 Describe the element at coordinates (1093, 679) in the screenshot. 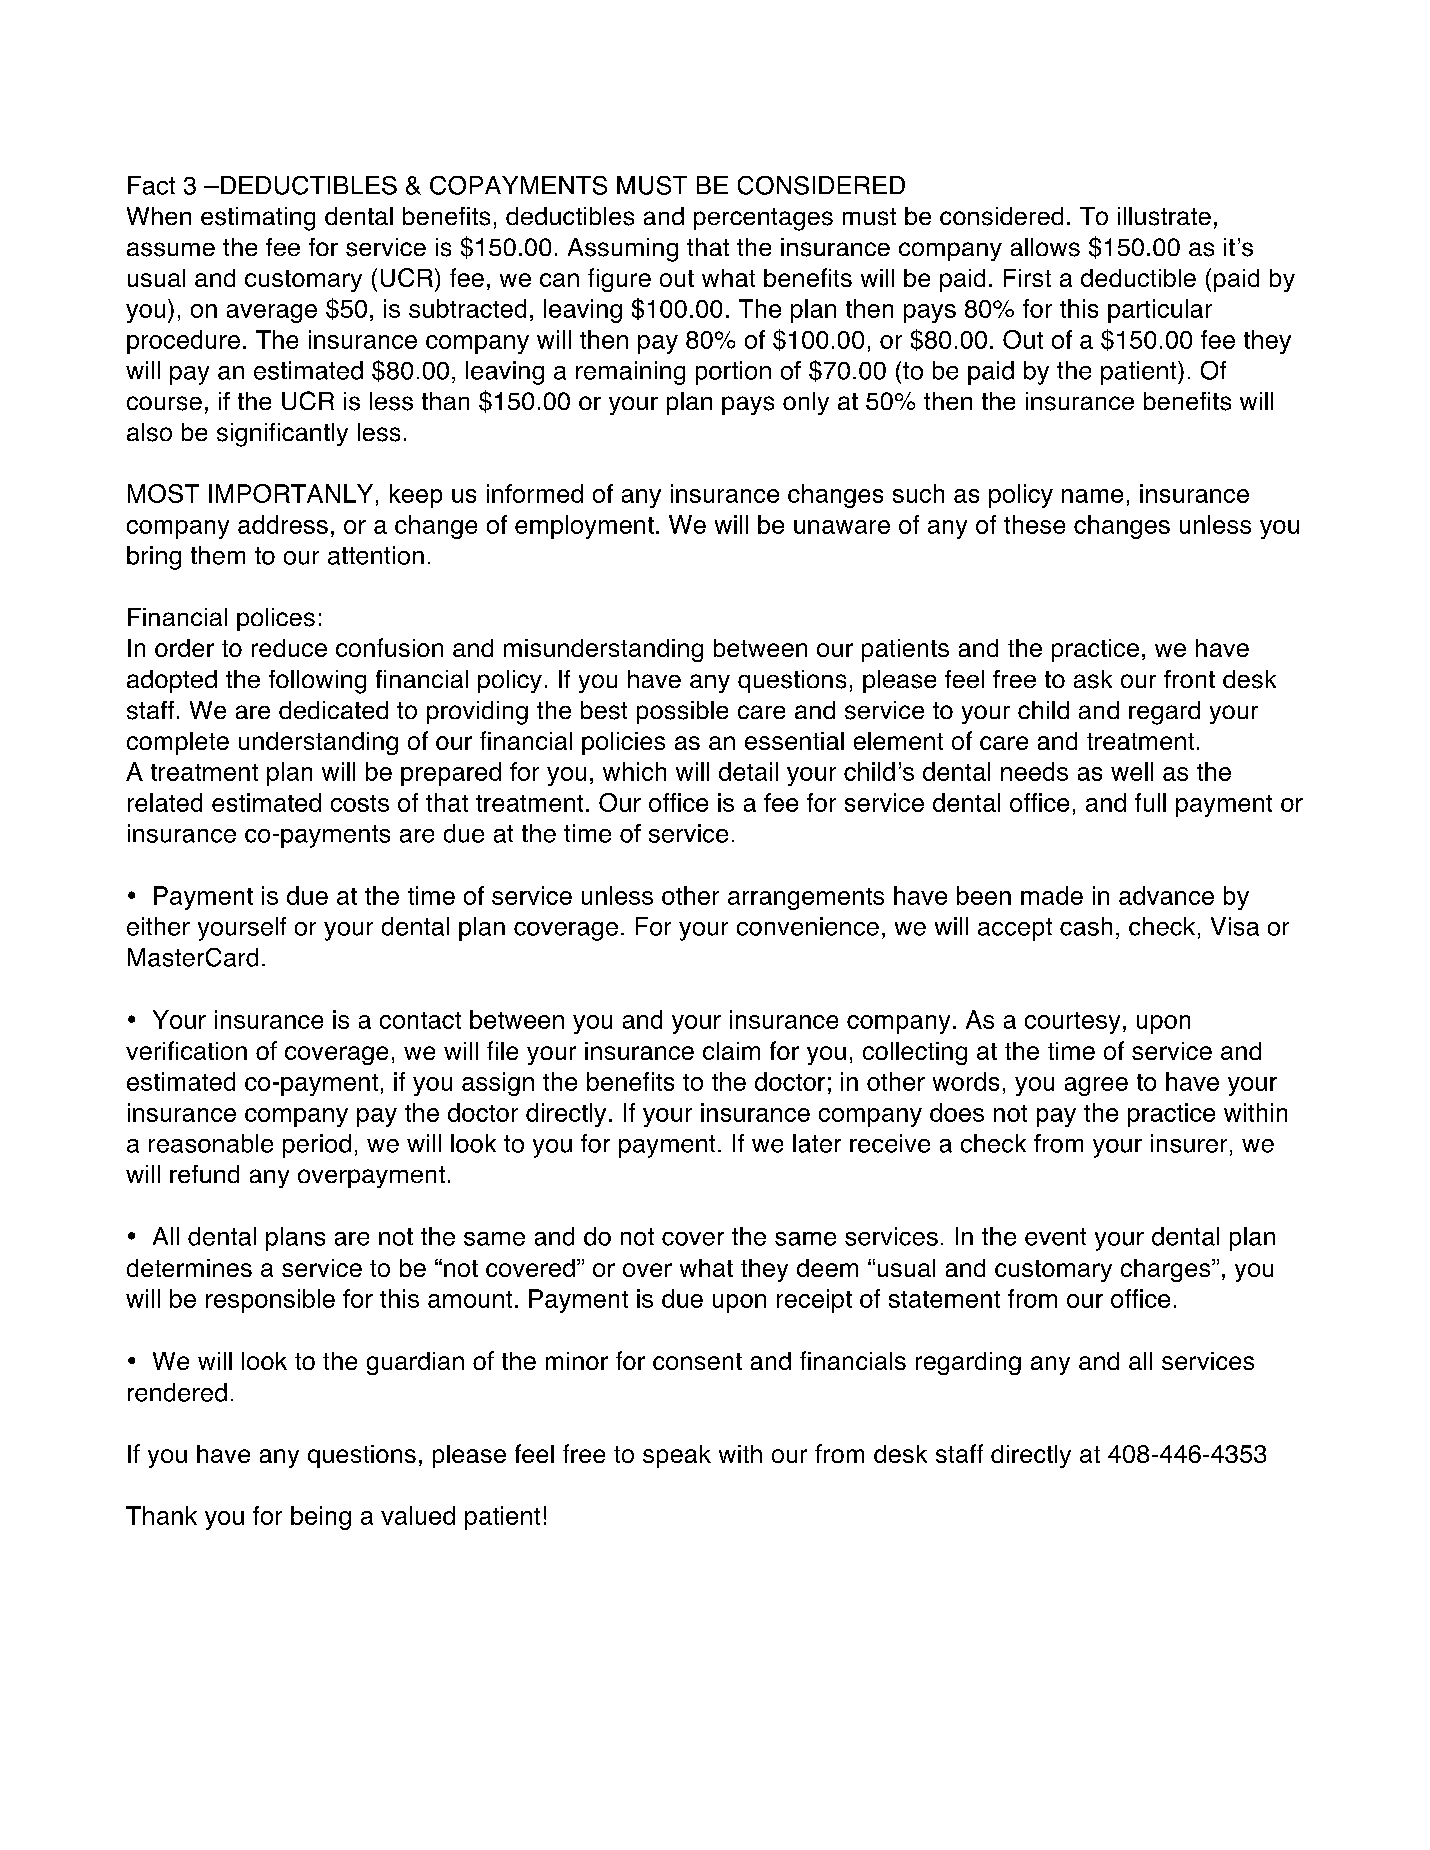

I see `ask` at that location.
